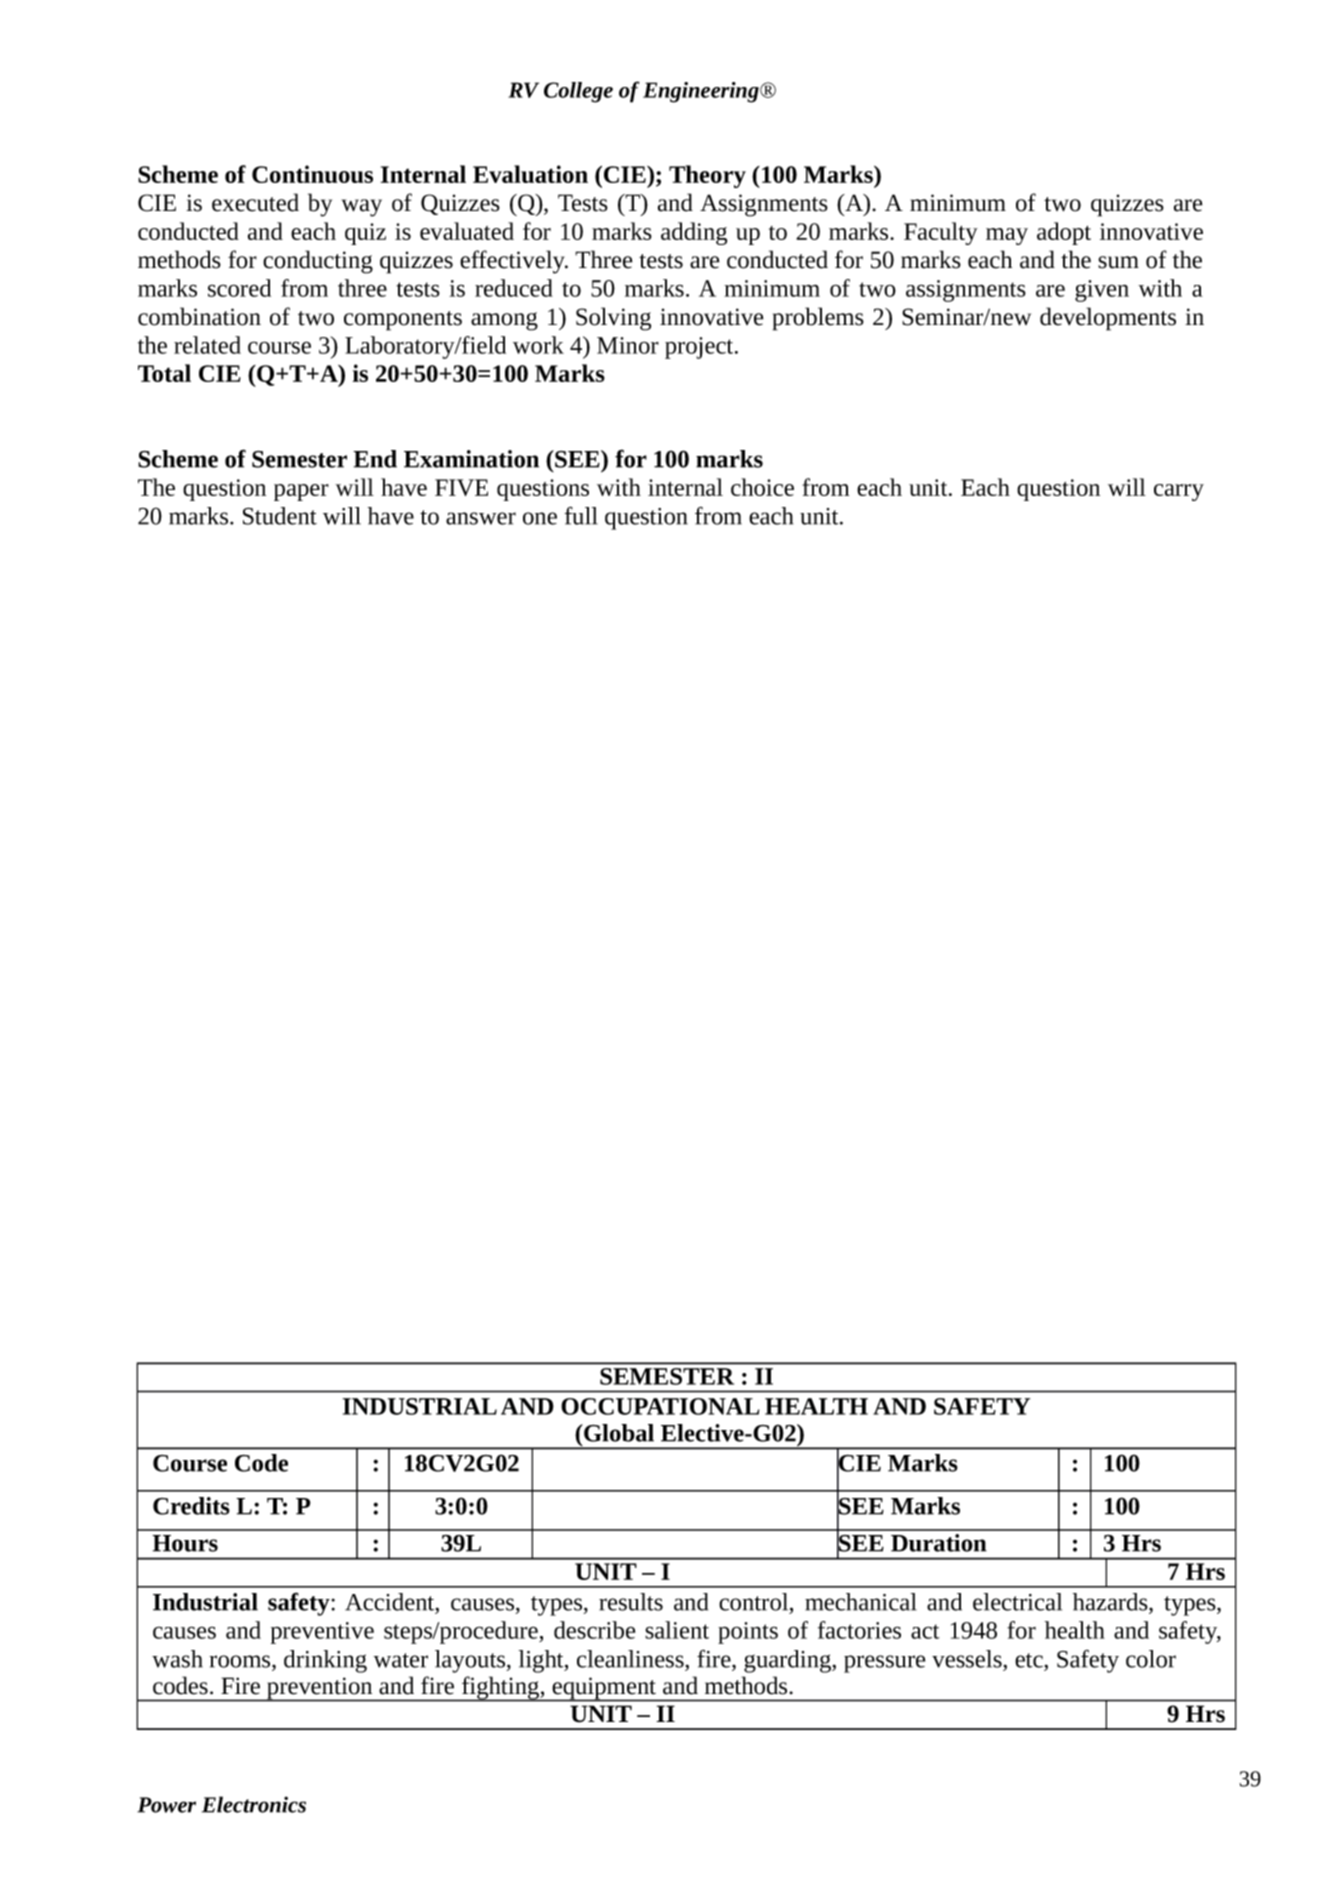 The width and height of the screenshot is (1339, 1894). I want to click on equipment, so click(604, 1689).
